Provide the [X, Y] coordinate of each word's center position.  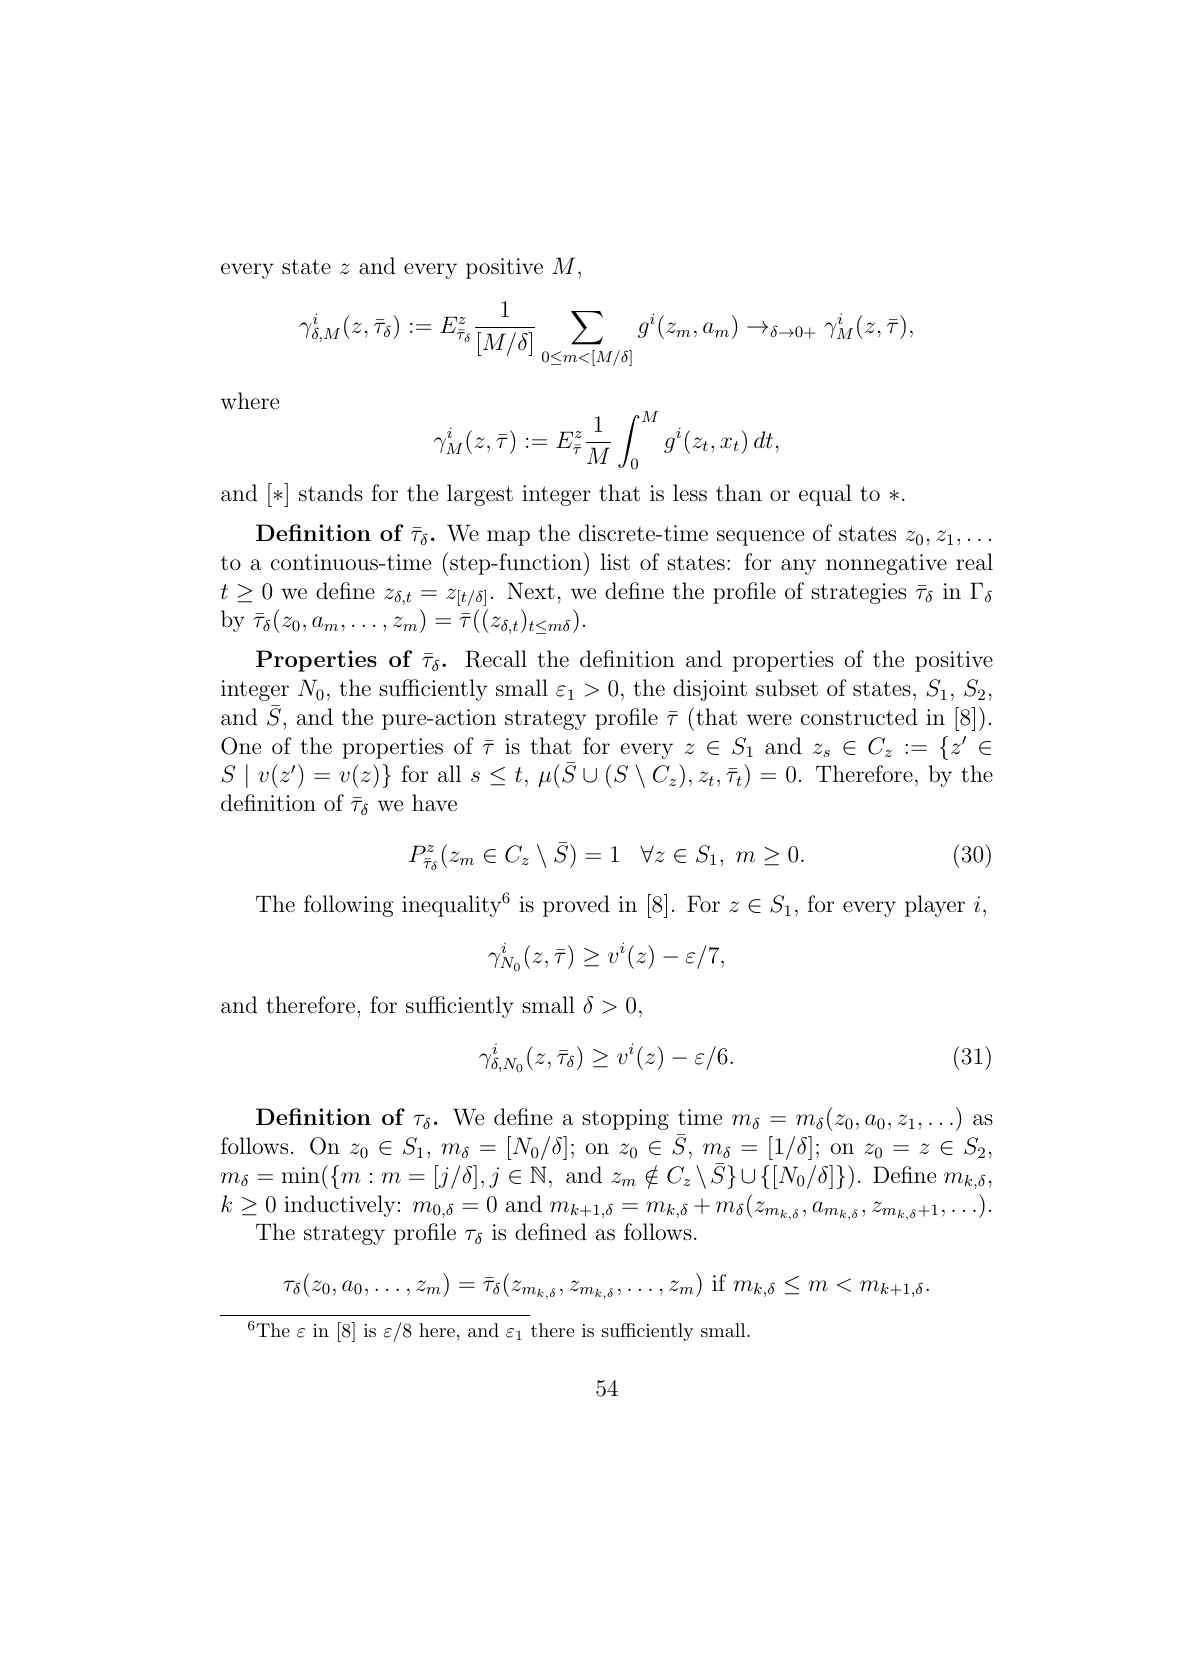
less [690, 492]
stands [331, 493]
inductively [339, 1206]
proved [576, 906]
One [241, 746]
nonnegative [886, 564]
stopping [625, 1119]
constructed [859, 717]
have [434, 802]
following [348, 906]
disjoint [710, 690]
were [769, 719]
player [935, 906]
